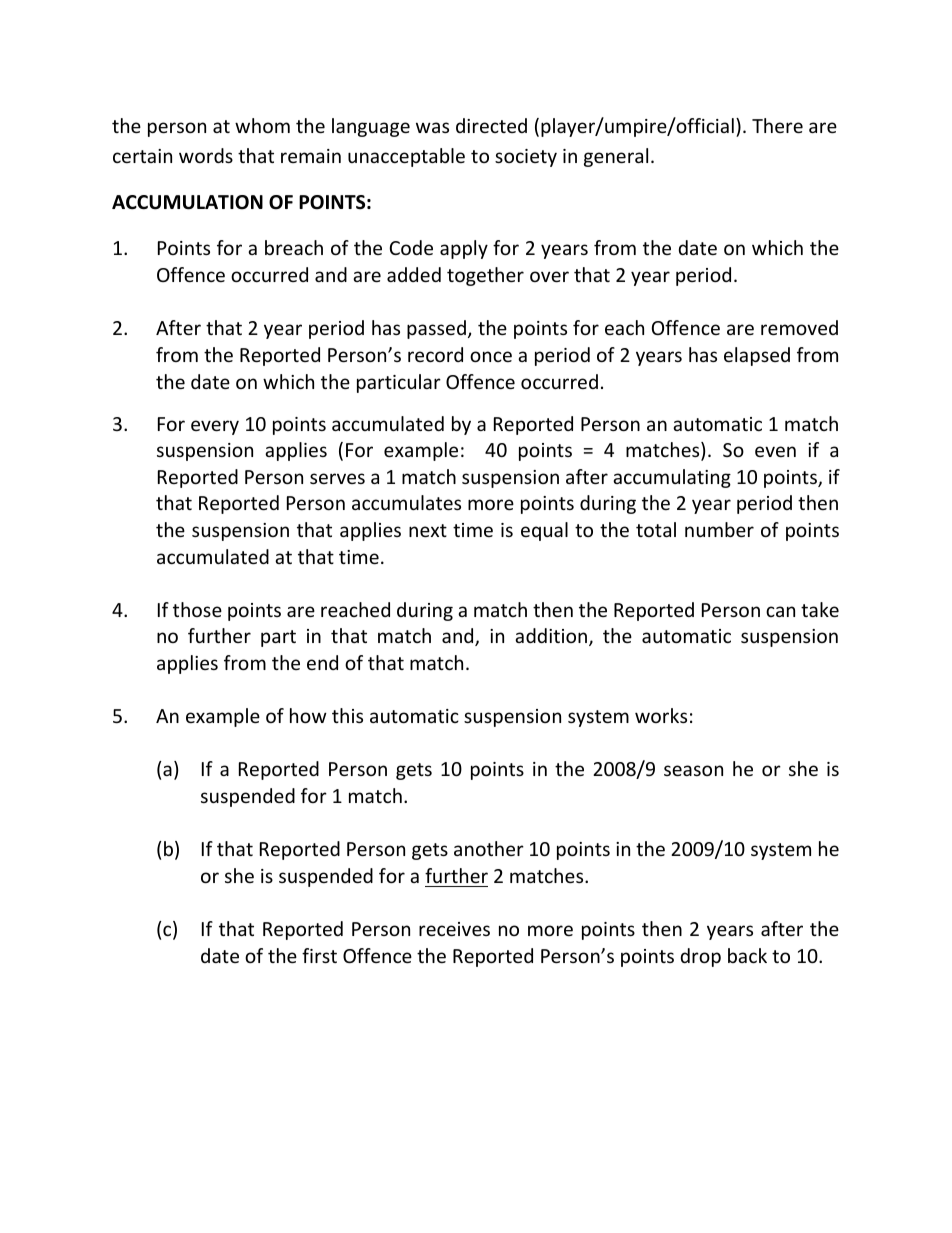 Image resolution: width=952 pixels, height=1233 pixels. I want to click on next, so click(428, 530).
